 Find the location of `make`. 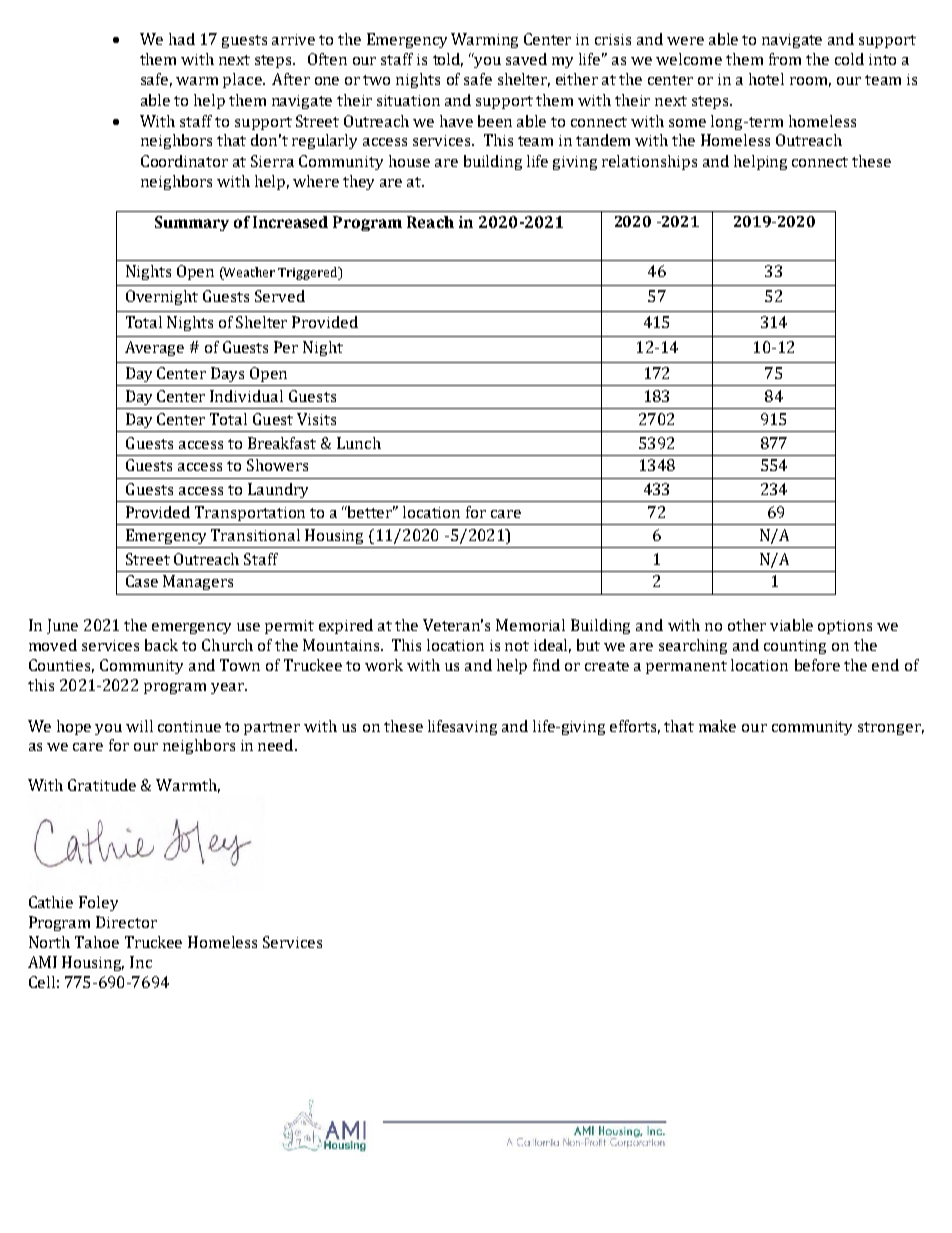

make is located at coordinates (717, 726).
